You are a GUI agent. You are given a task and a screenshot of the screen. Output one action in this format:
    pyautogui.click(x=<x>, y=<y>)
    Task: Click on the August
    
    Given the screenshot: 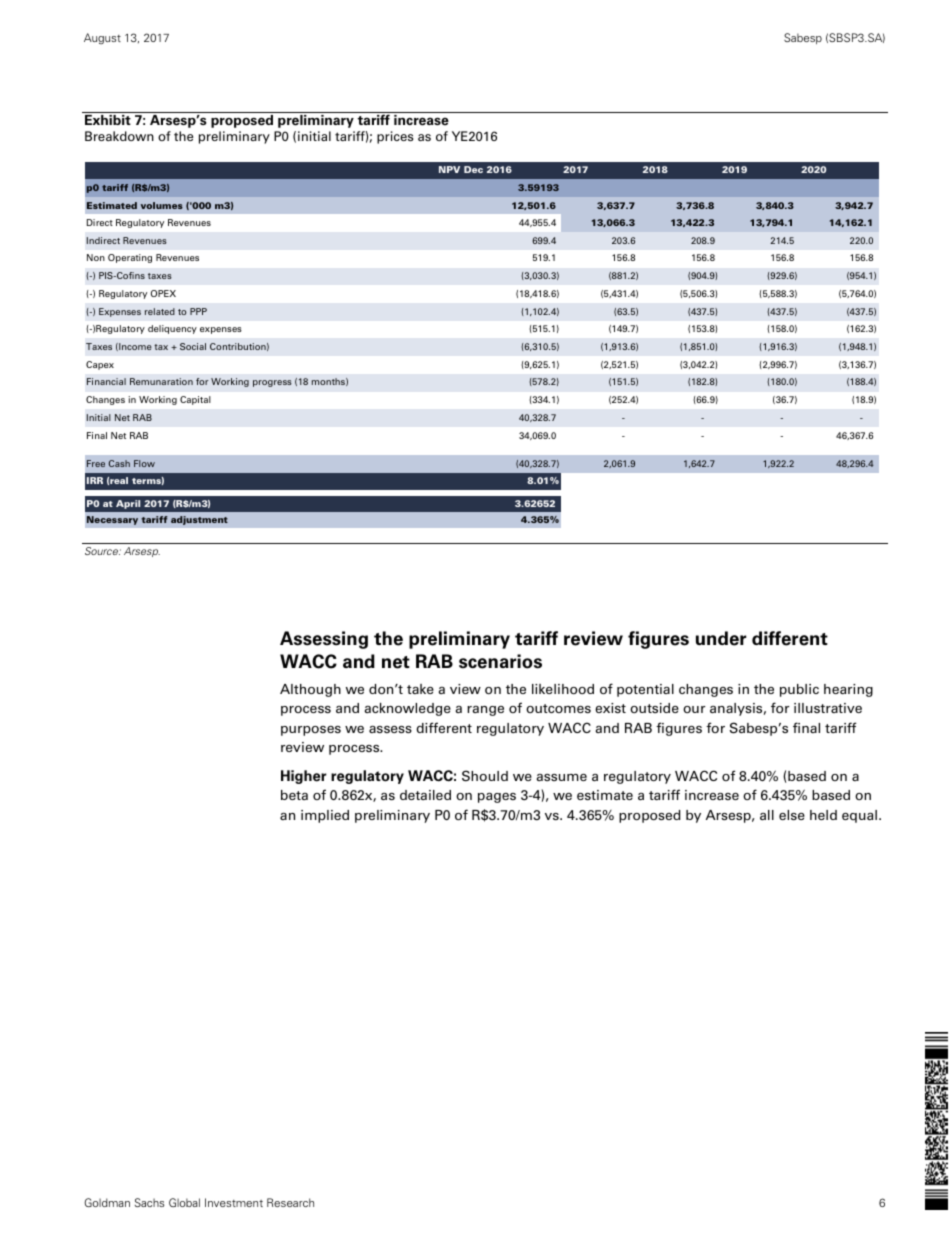 What is the action you would take?
    pyautogui.click(x=102, y=38)
